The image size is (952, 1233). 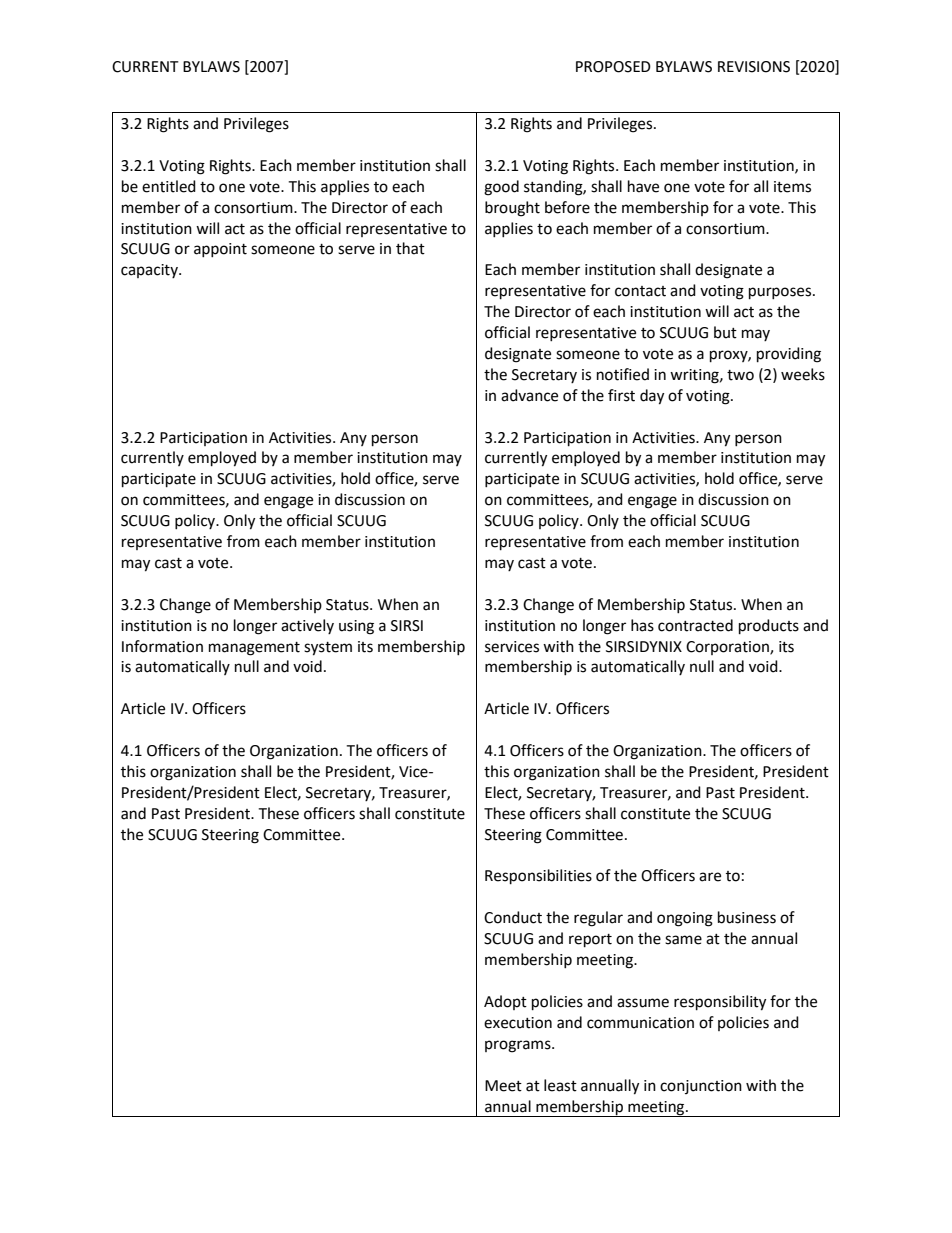 What do you see at coordinates (725, 332) in the screenshot?
I see `but` at bounding box center [725, 332].
